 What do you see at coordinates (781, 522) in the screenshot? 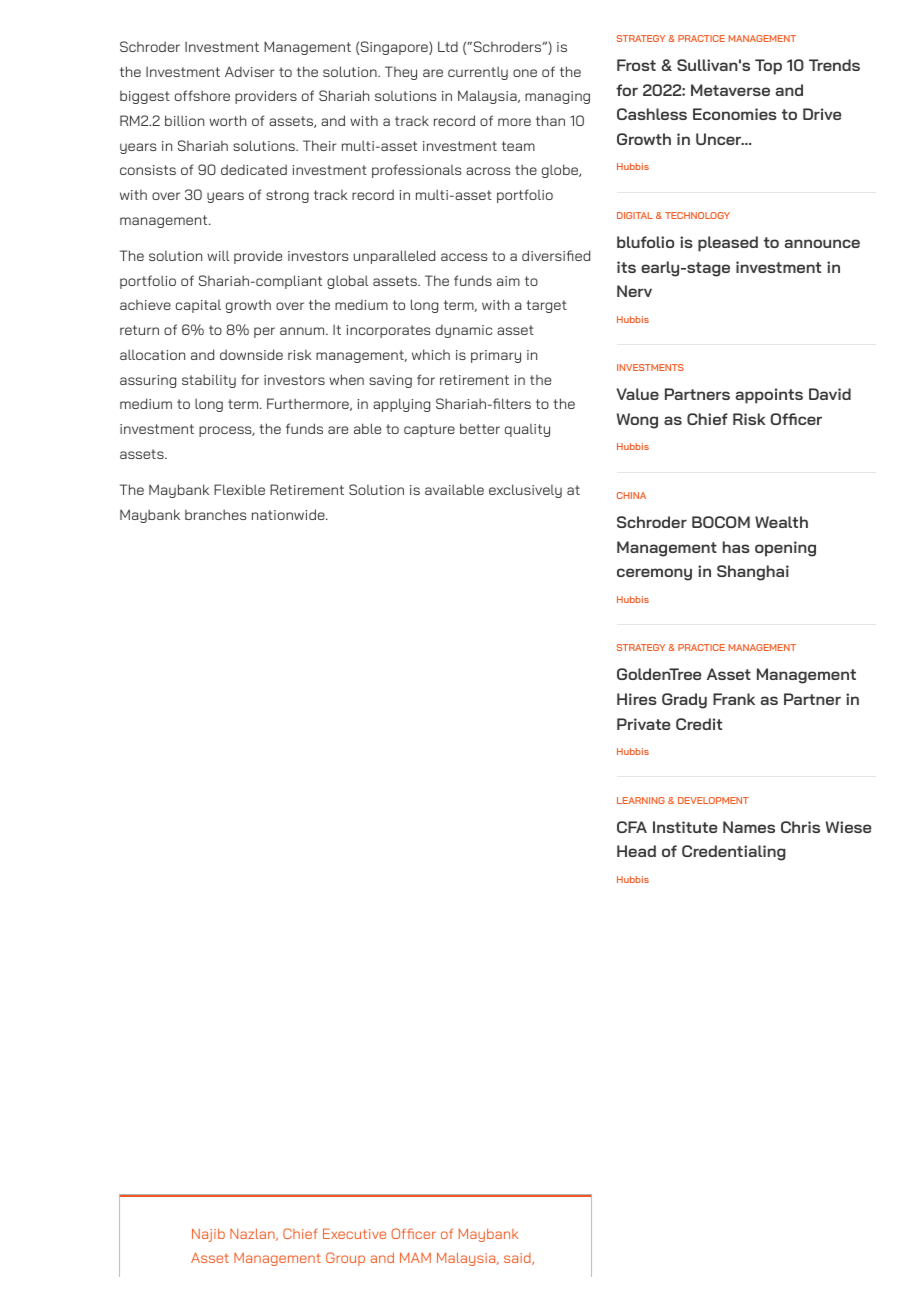
I see `Wealth` at bounding box center [781, 522].
